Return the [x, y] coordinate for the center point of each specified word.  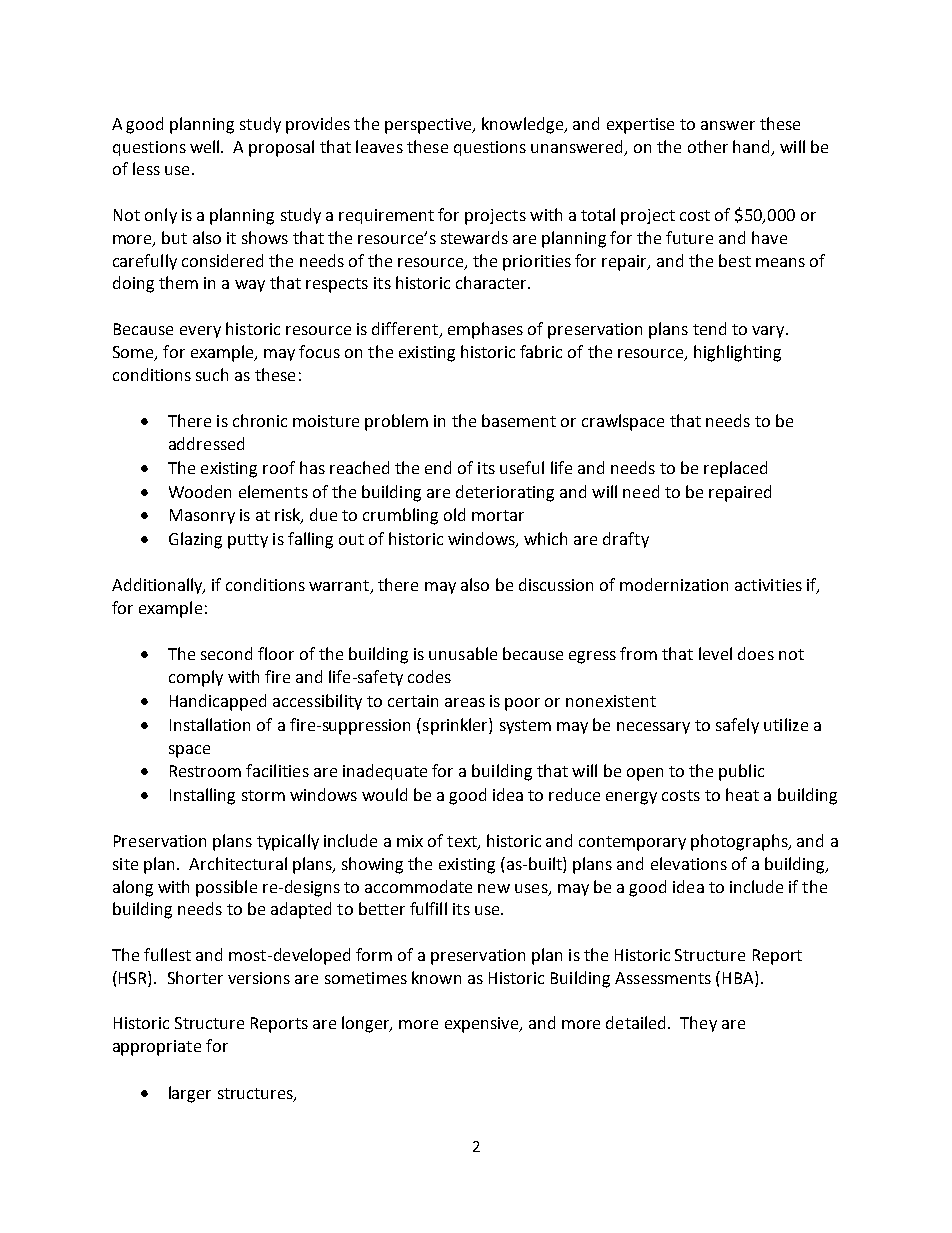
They [698, 1024]
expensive [483, 1025]
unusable [463, 653]
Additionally [158, 586]
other [708, 146]
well [206, 146]
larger [190, 1094]
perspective [429, 126]
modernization [674, 584]
